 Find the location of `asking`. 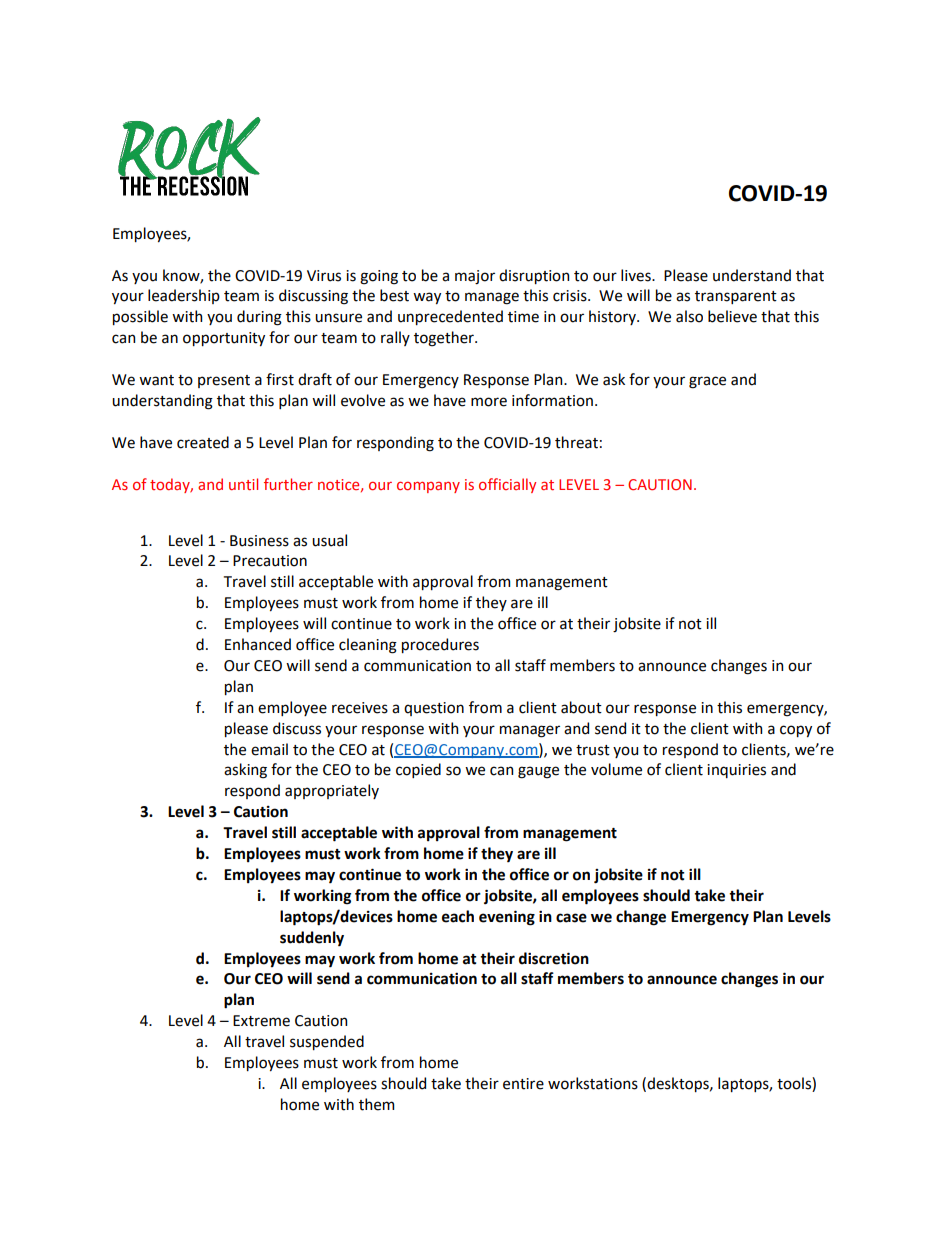

asking is located at coordinates (245, 771).
